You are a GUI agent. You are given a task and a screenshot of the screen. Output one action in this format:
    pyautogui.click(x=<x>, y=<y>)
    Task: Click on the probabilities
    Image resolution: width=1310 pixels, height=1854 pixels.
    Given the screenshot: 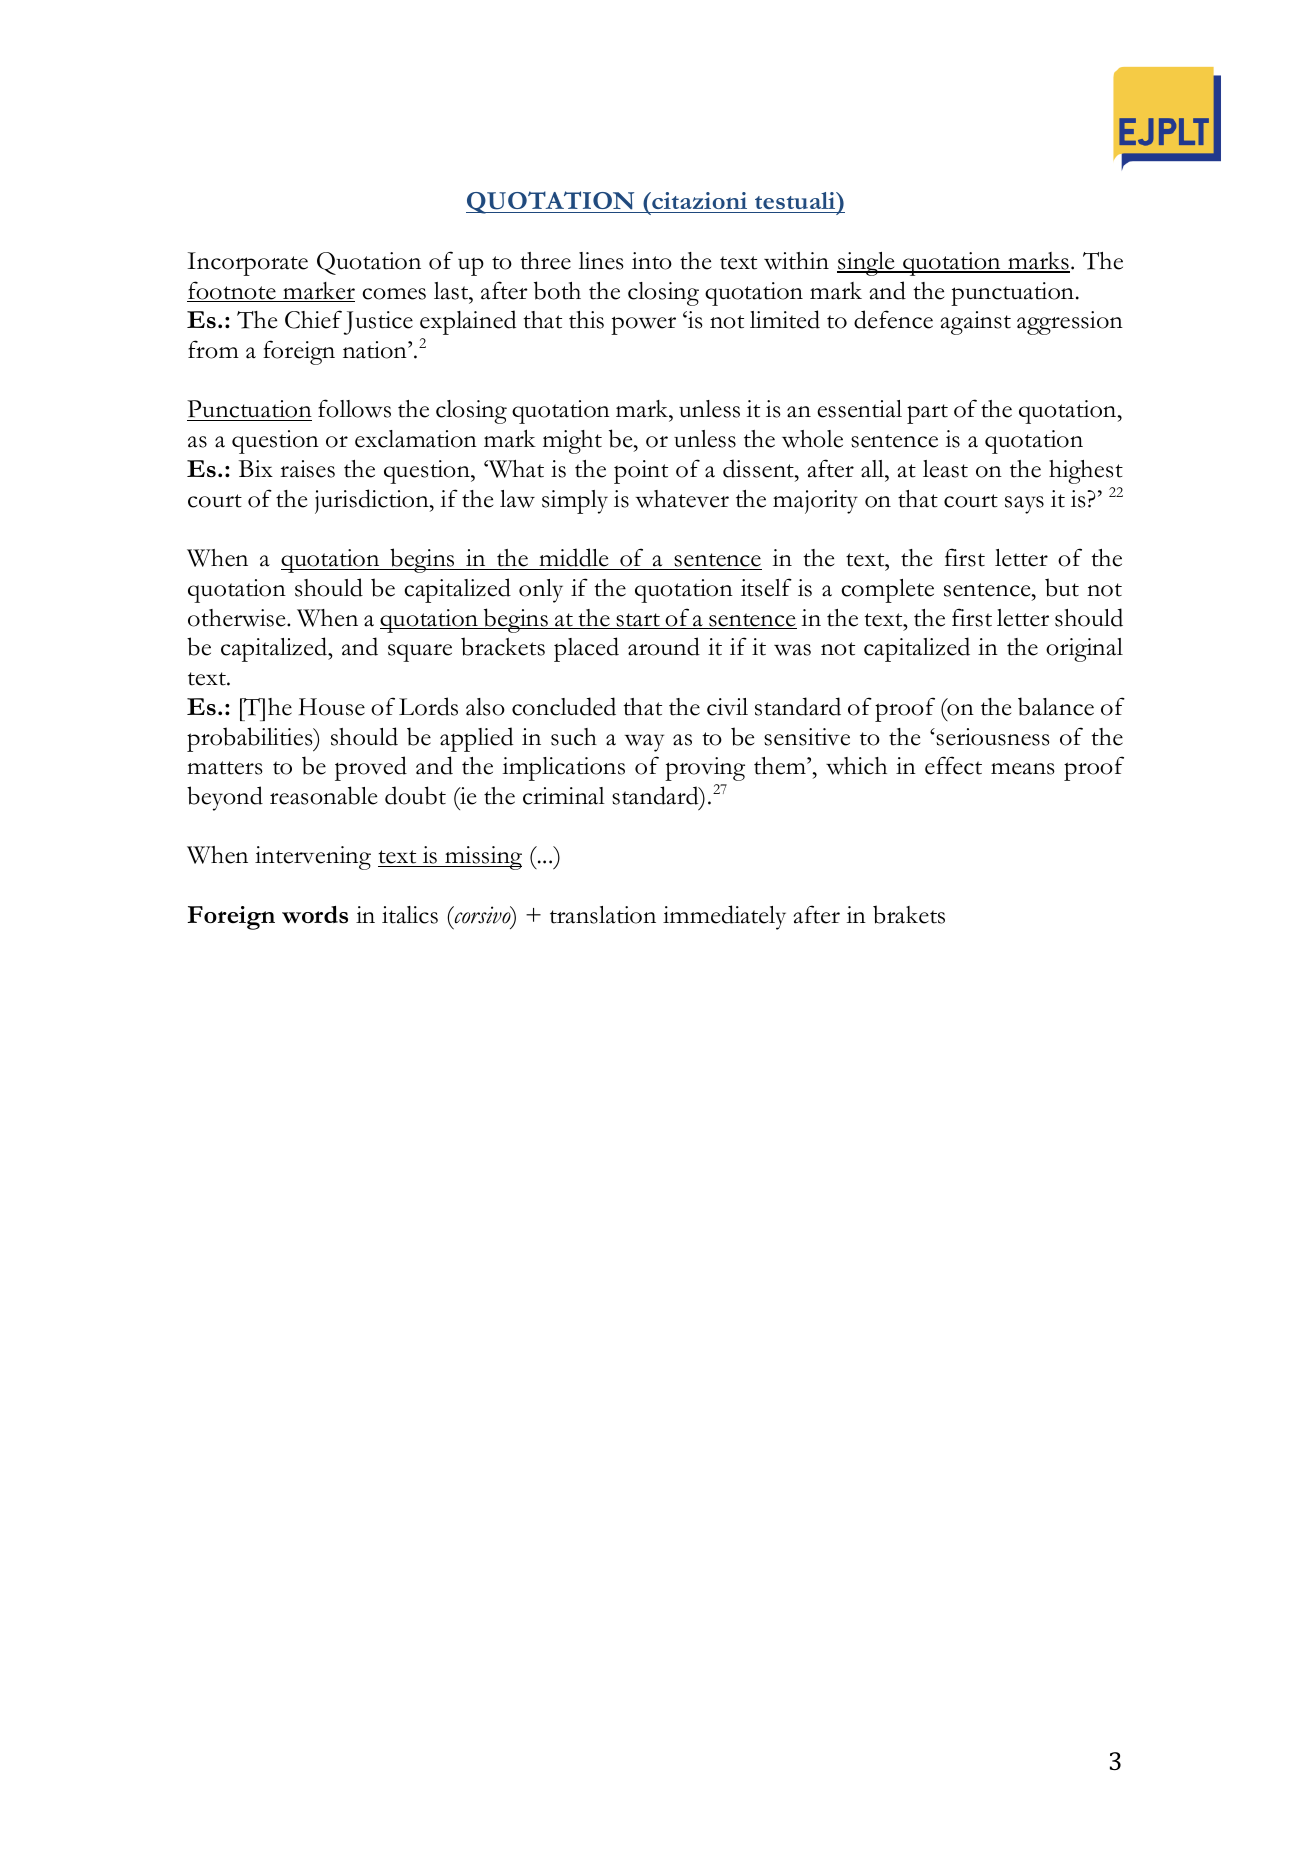 What is the action you would take?
    pyautogui.click(x=251, y=739)
